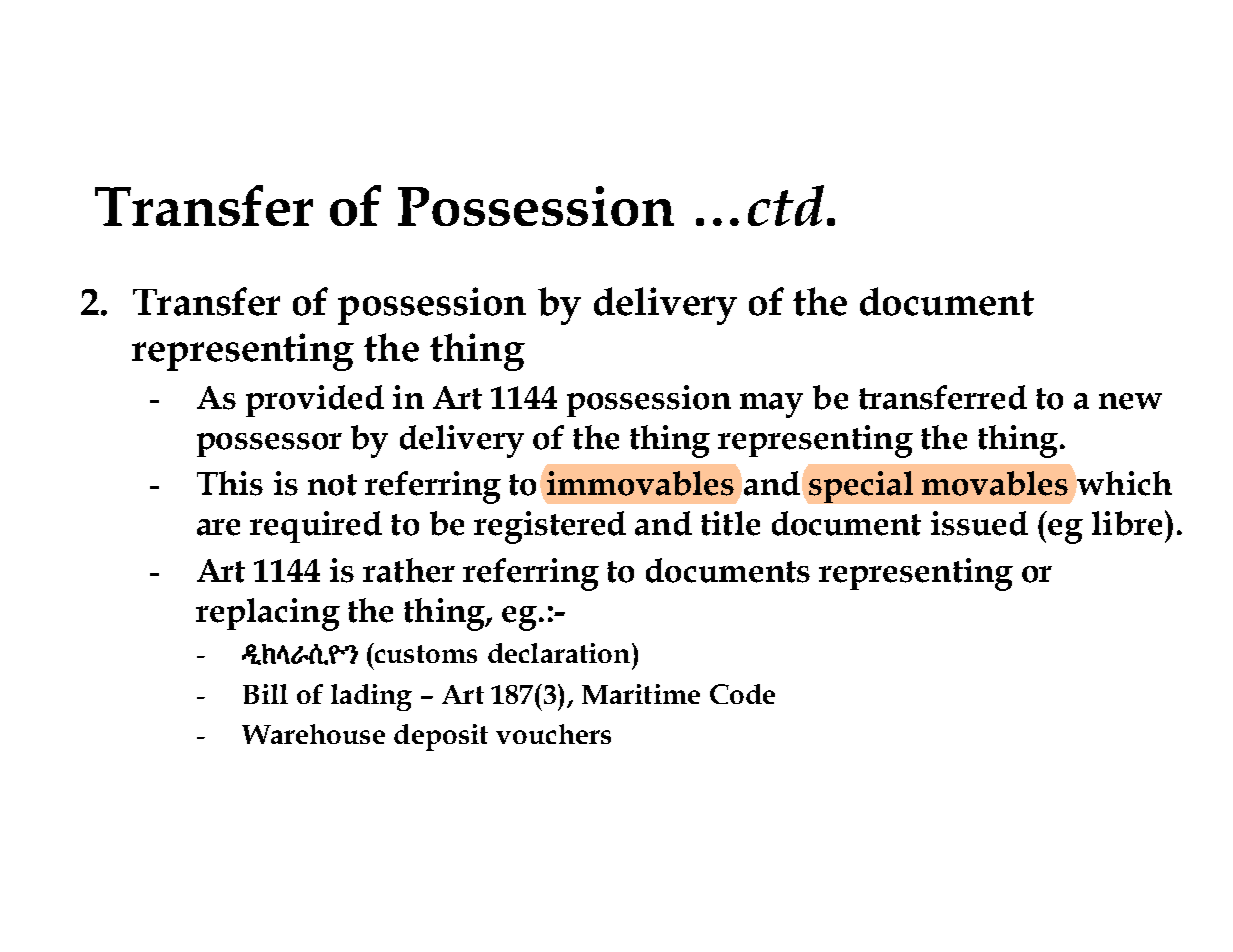 The image size is (1233, 952). Describe the element at coordinates (313, 734) in the page. I see `Warehouse` at that location.
